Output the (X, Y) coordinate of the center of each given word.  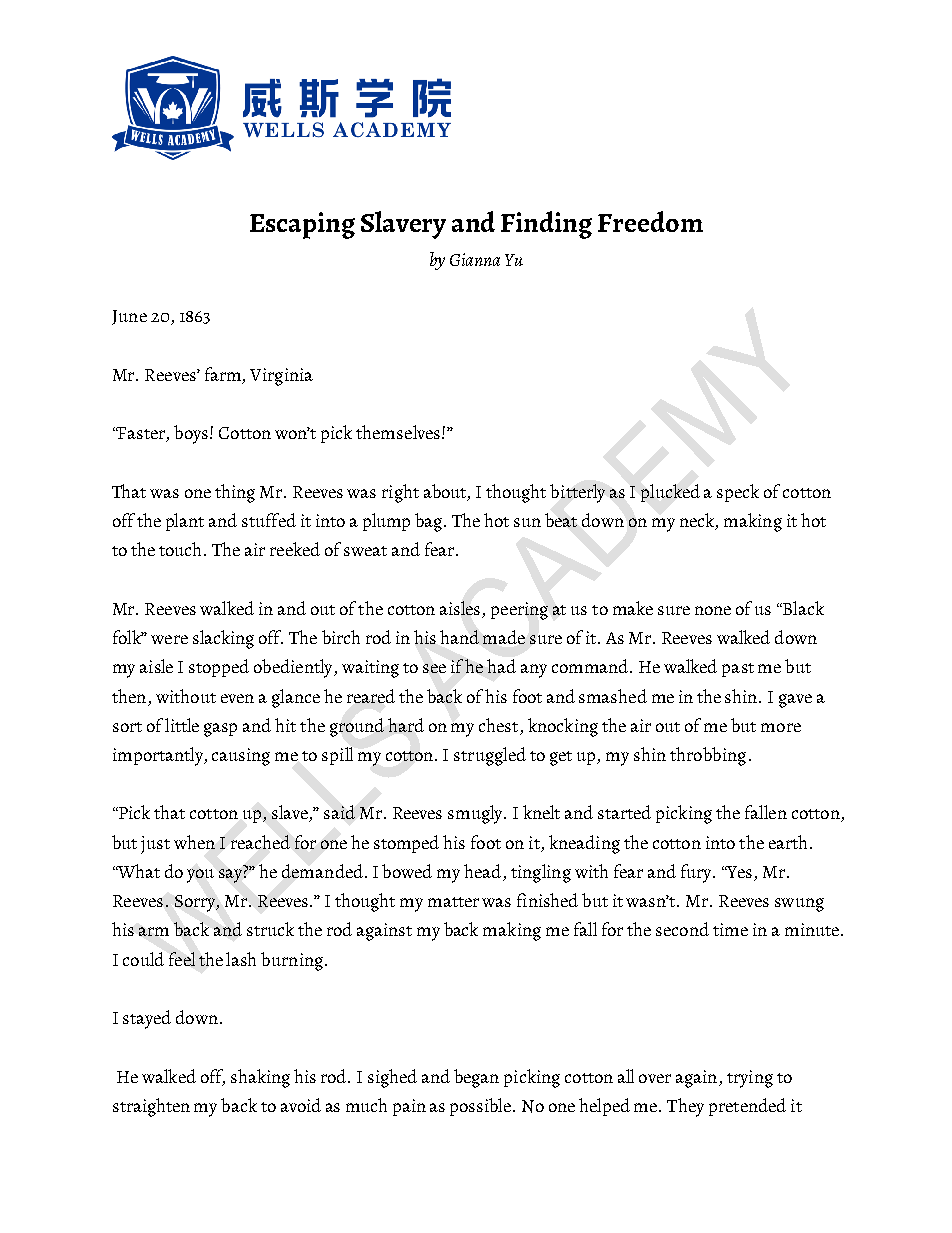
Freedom (650, 221)
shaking (260, 1078)
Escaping (302, 225)
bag (430, 522)
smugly (476, 814)
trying (750, 1079)
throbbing (708, 756)
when (194, 842)
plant (185, 522)
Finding (546, 225)
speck (738, 493)
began (476, 1078)
